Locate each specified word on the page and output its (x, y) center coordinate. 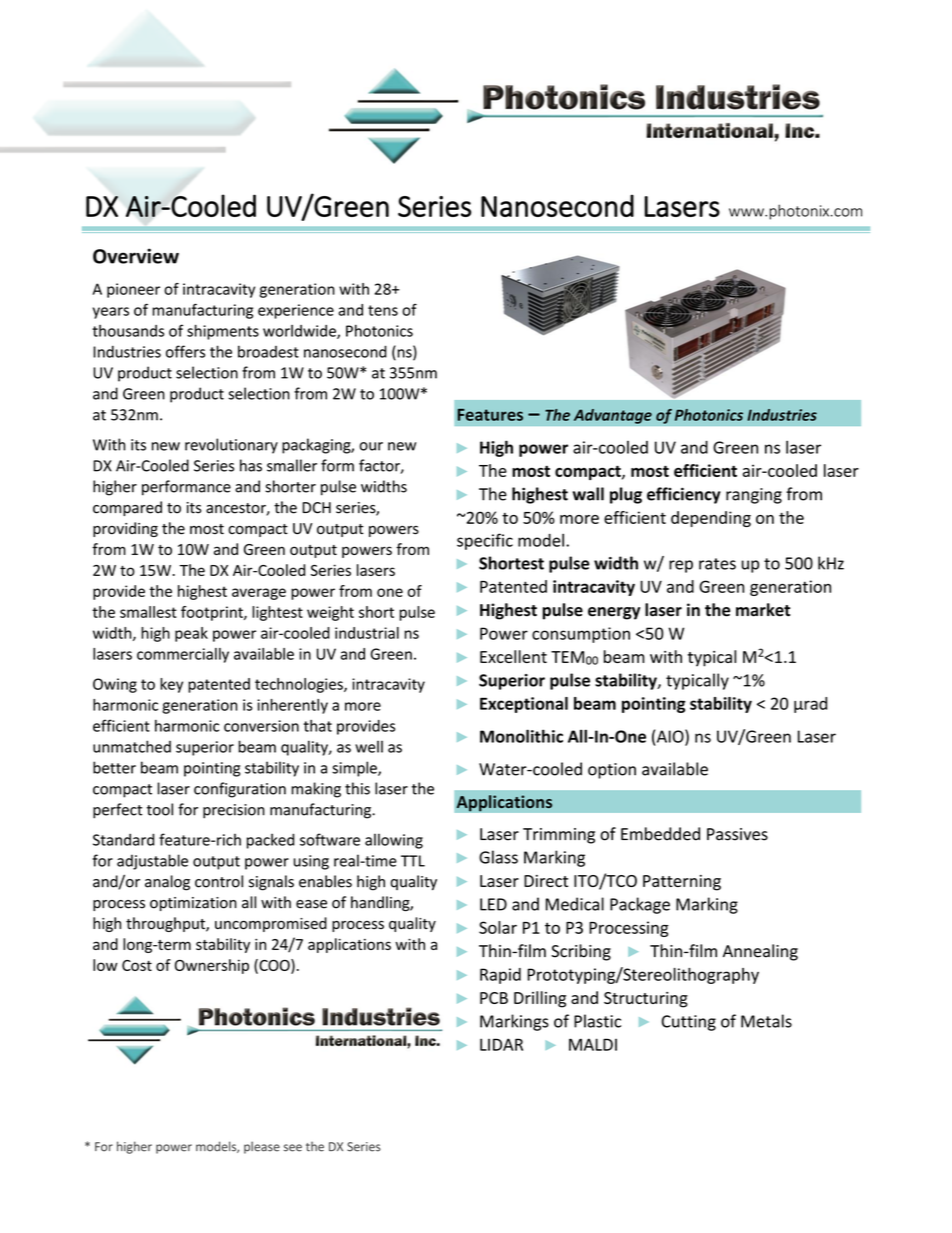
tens (383, 310)
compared (127, 508)
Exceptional (524, 705)
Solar (498, 927)
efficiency (684, 495)
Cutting (689, 1023)
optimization (193, 904)
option (612, 771)
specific (485, 541)
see (293, 1148)
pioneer (133, 290)
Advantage (613, 416)
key (171, 685)
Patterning (682, 883)
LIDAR (501, 1044)
